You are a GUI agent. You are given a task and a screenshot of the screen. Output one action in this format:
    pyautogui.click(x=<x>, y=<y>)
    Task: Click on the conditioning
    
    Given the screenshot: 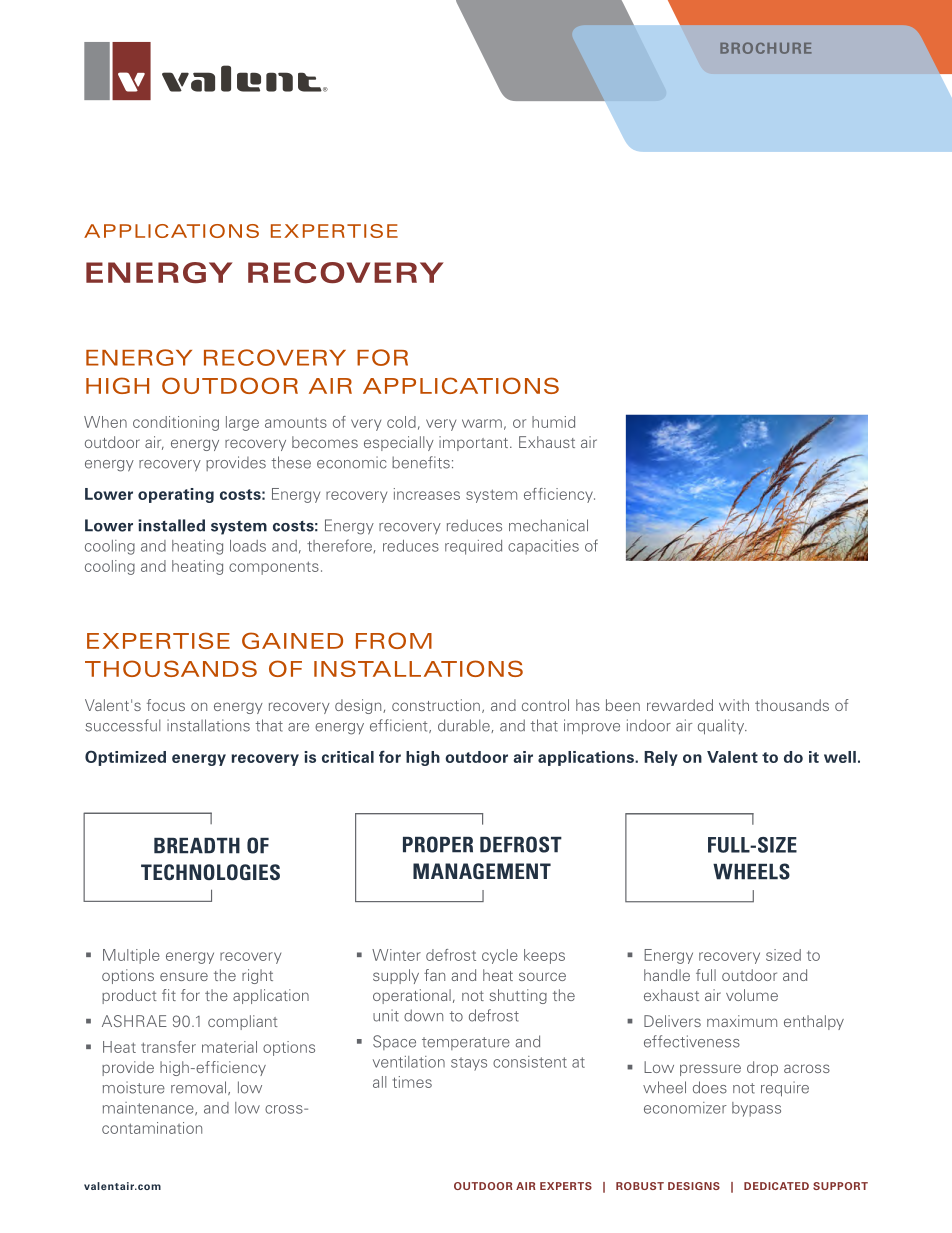 What is the action you would take?
    pyautogui.click(x=176, y=423)
